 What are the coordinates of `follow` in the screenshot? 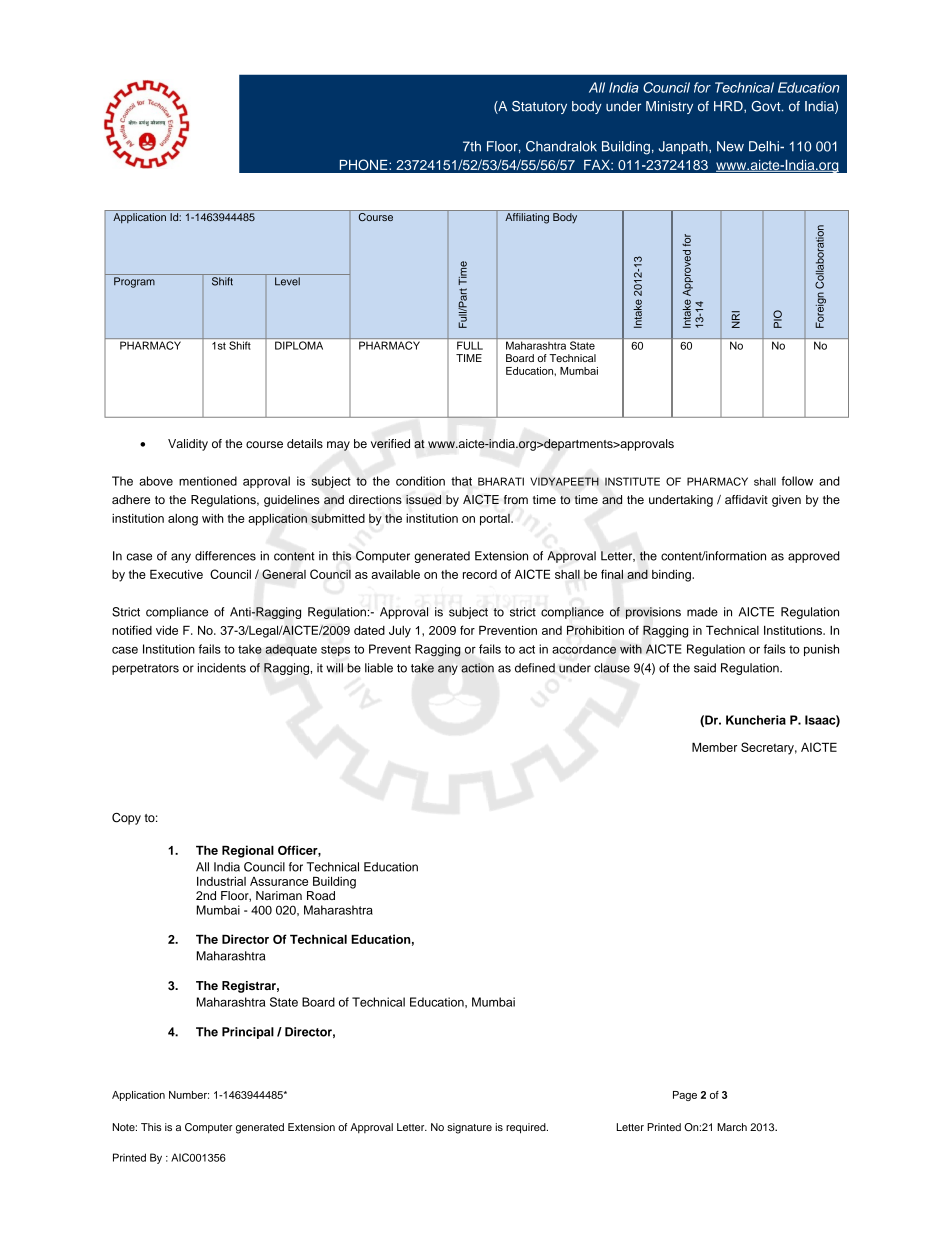 It's located at (797, 481).
